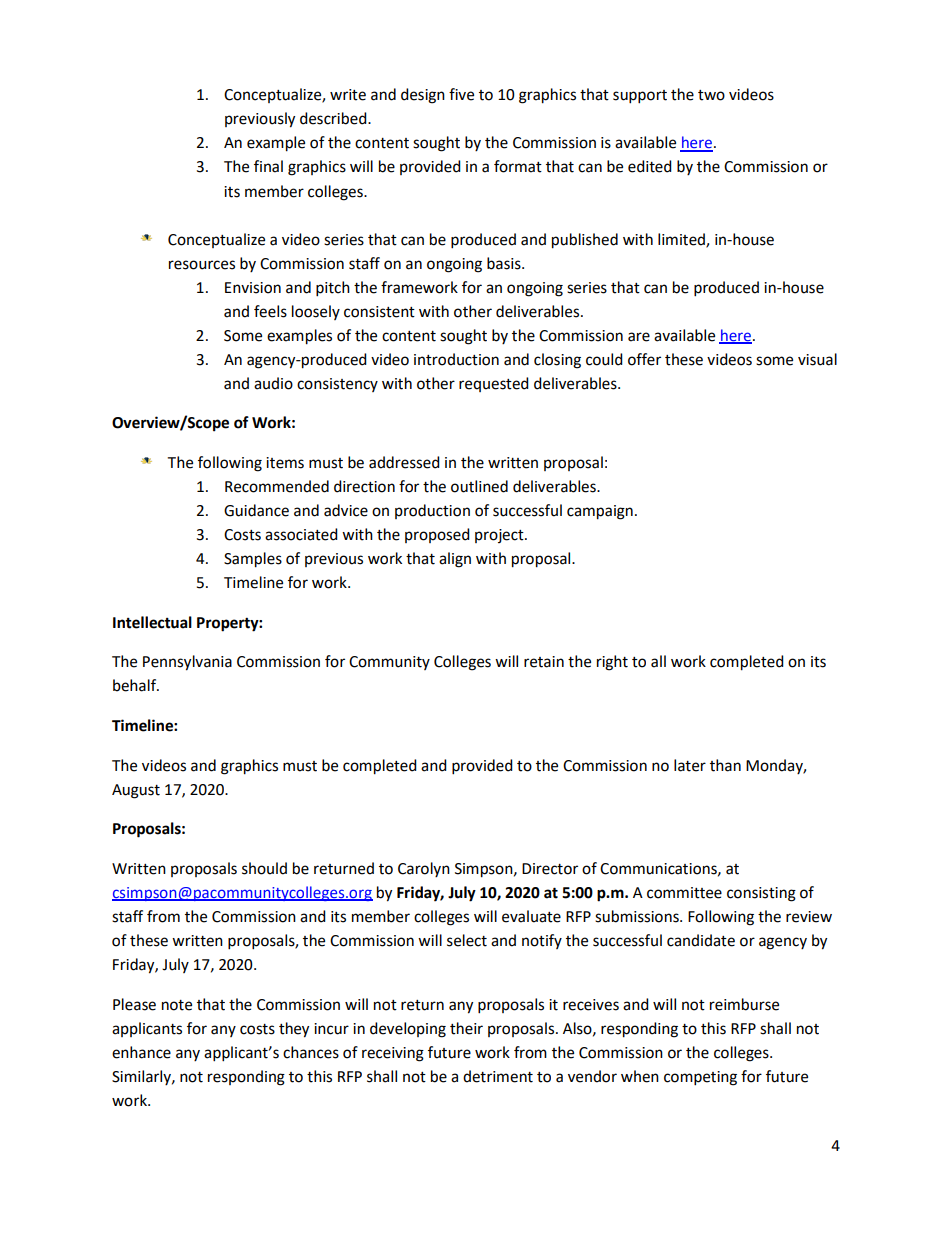 The width and height of the page is (952, 1233). I want to click on Samples, so click(253, 560).
